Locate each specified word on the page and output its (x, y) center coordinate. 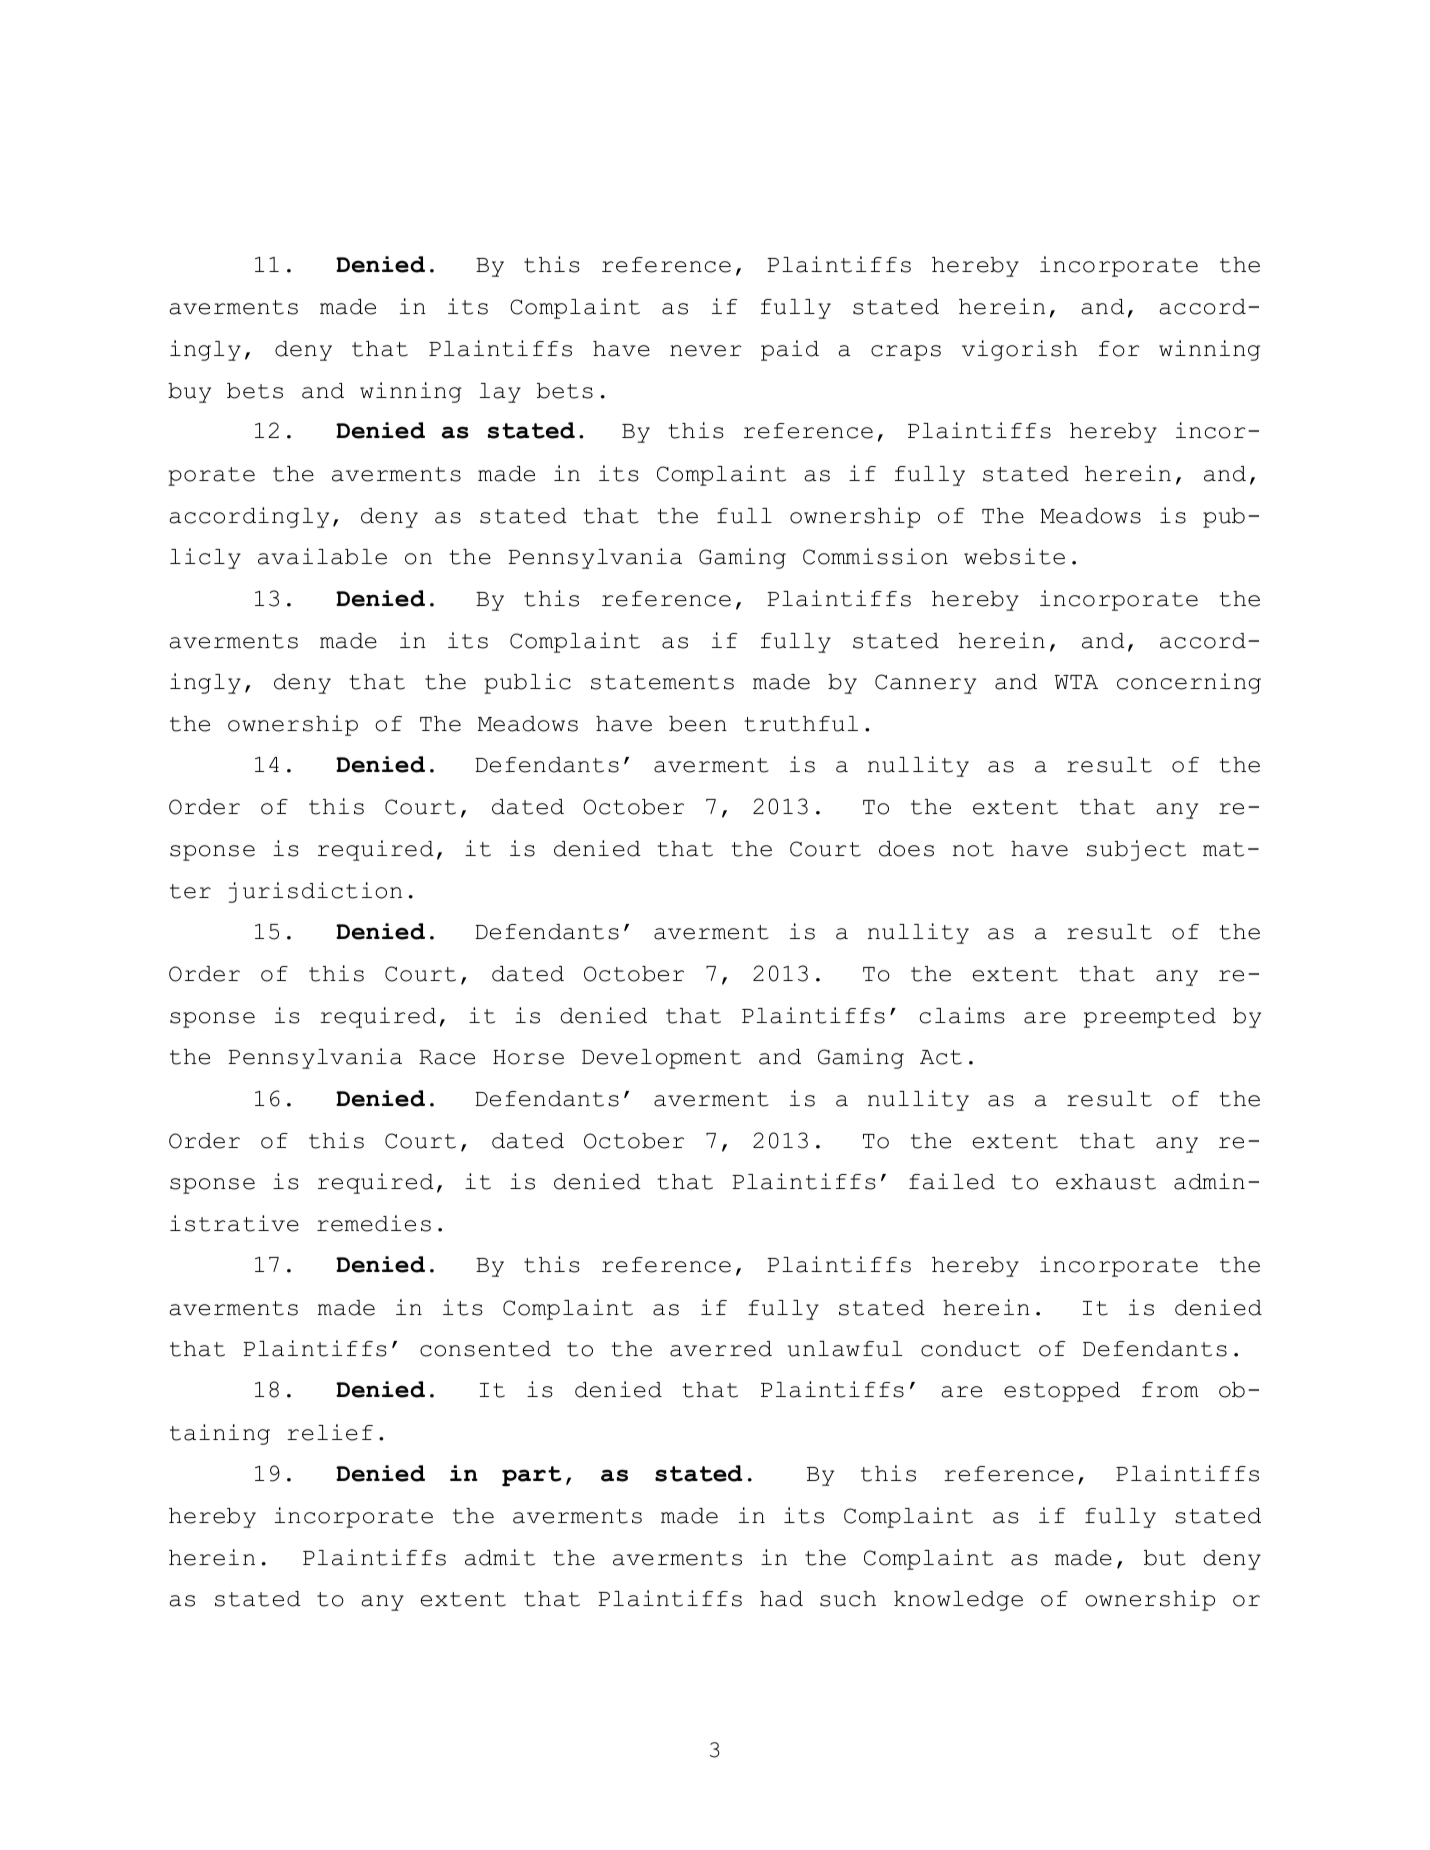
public (527, 683)
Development (661, 1059)
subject (1136, 850)
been (698, 724)
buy (189, 393)
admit (500, 1557)
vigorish (1020, 350)
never (705, 351)
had (781, 1599)
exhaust (1106, 1182)
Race (447, 1057)
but (1165, 1558)
